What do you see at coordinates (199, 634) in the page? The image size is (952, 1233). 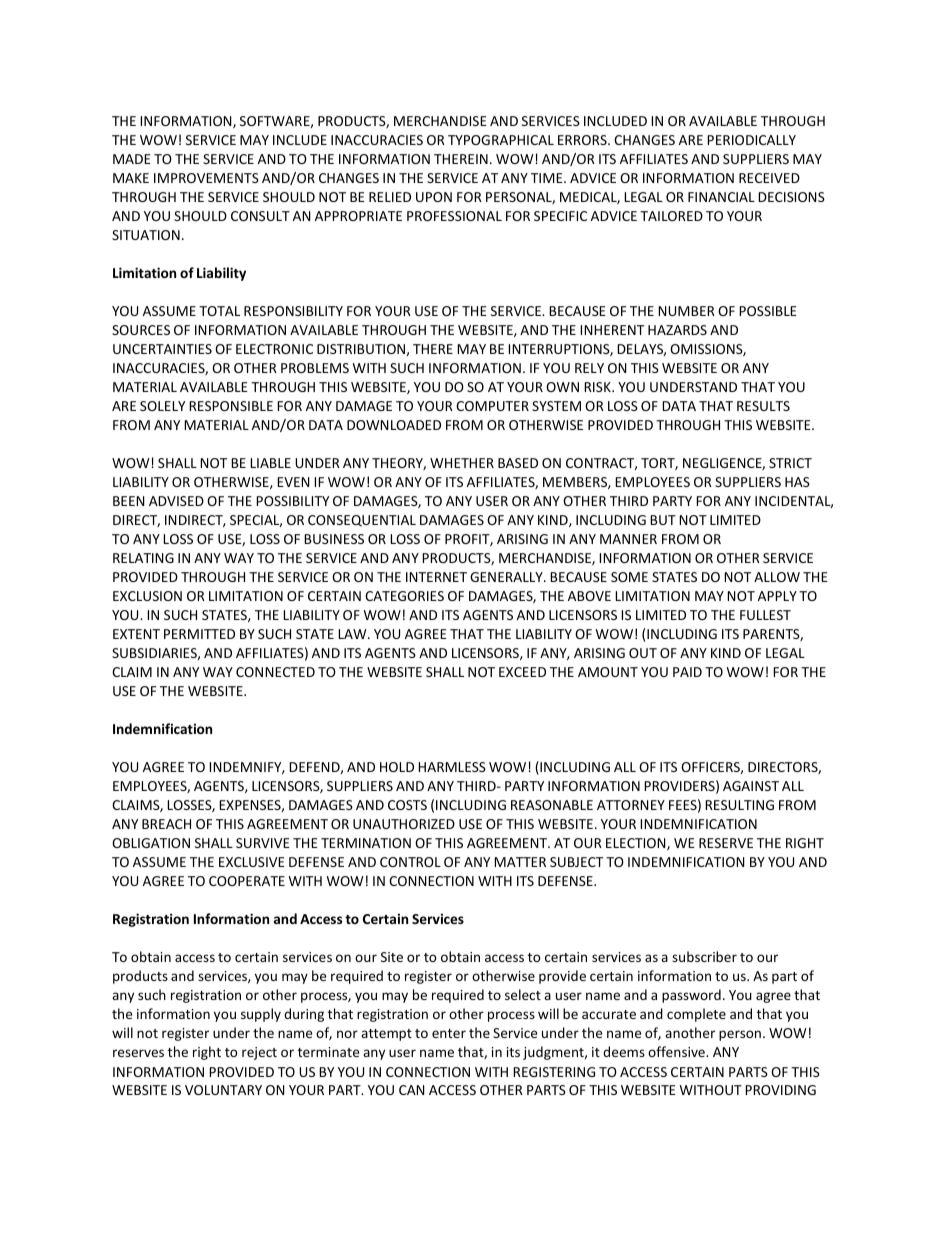 I see `PERMITTED` at bounding box center [199, 634].
